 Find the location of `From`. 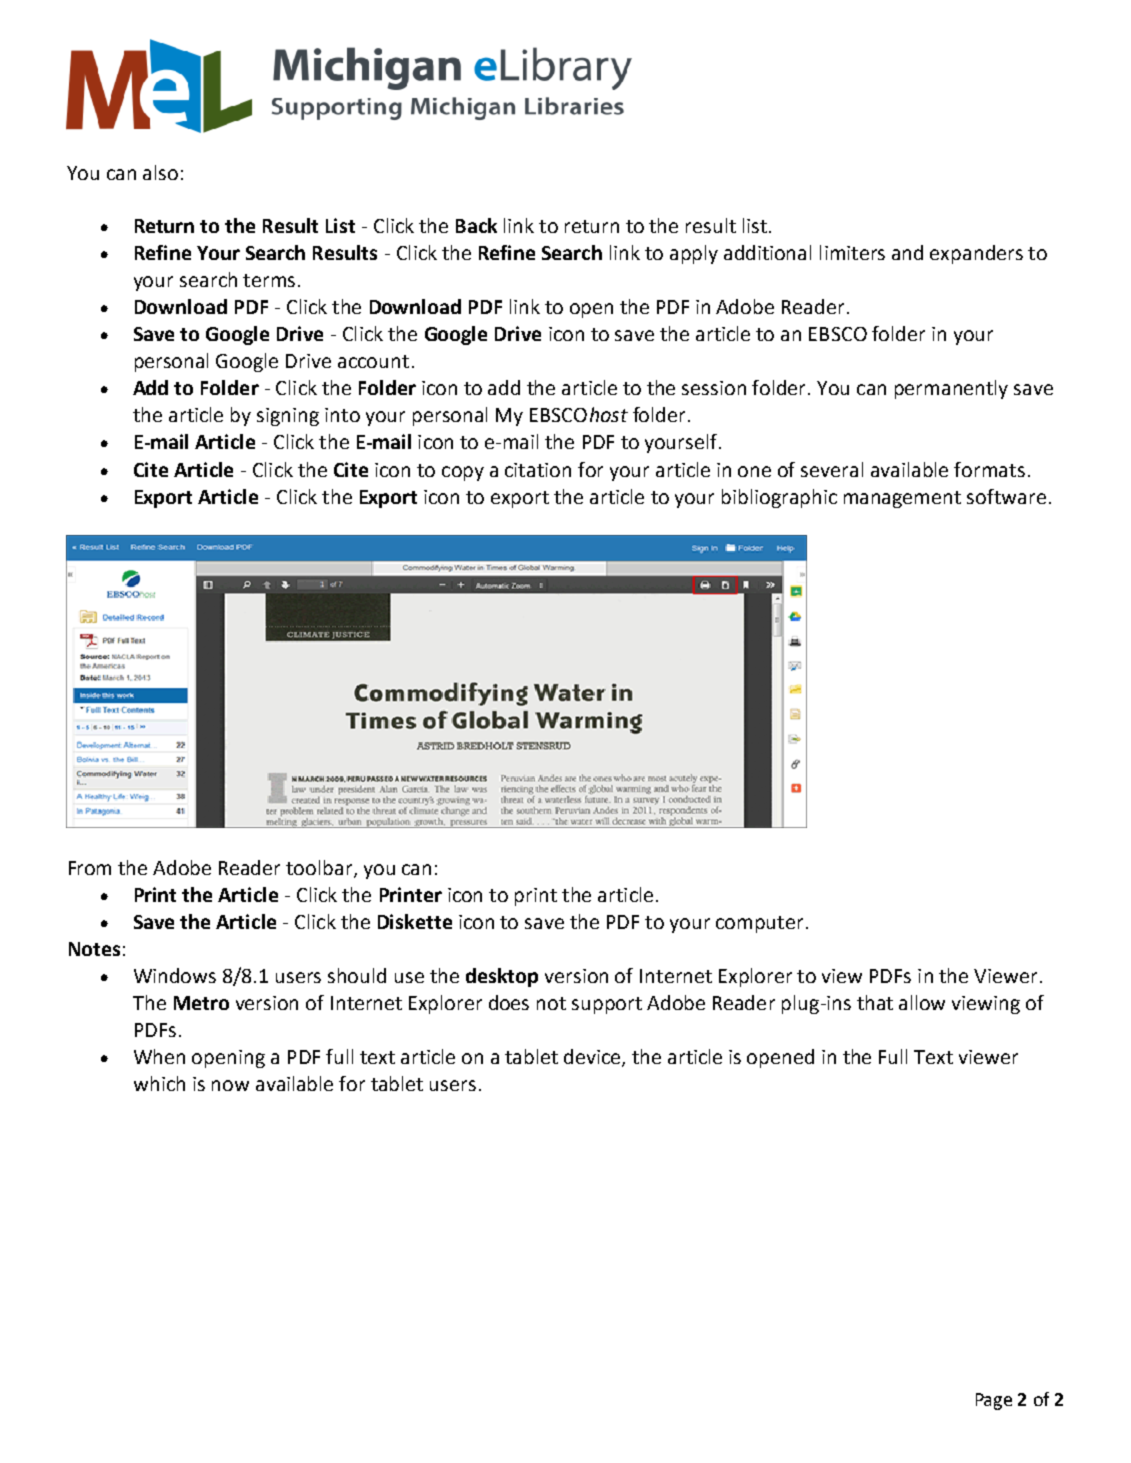

From is located at coordinates (90, 868).
